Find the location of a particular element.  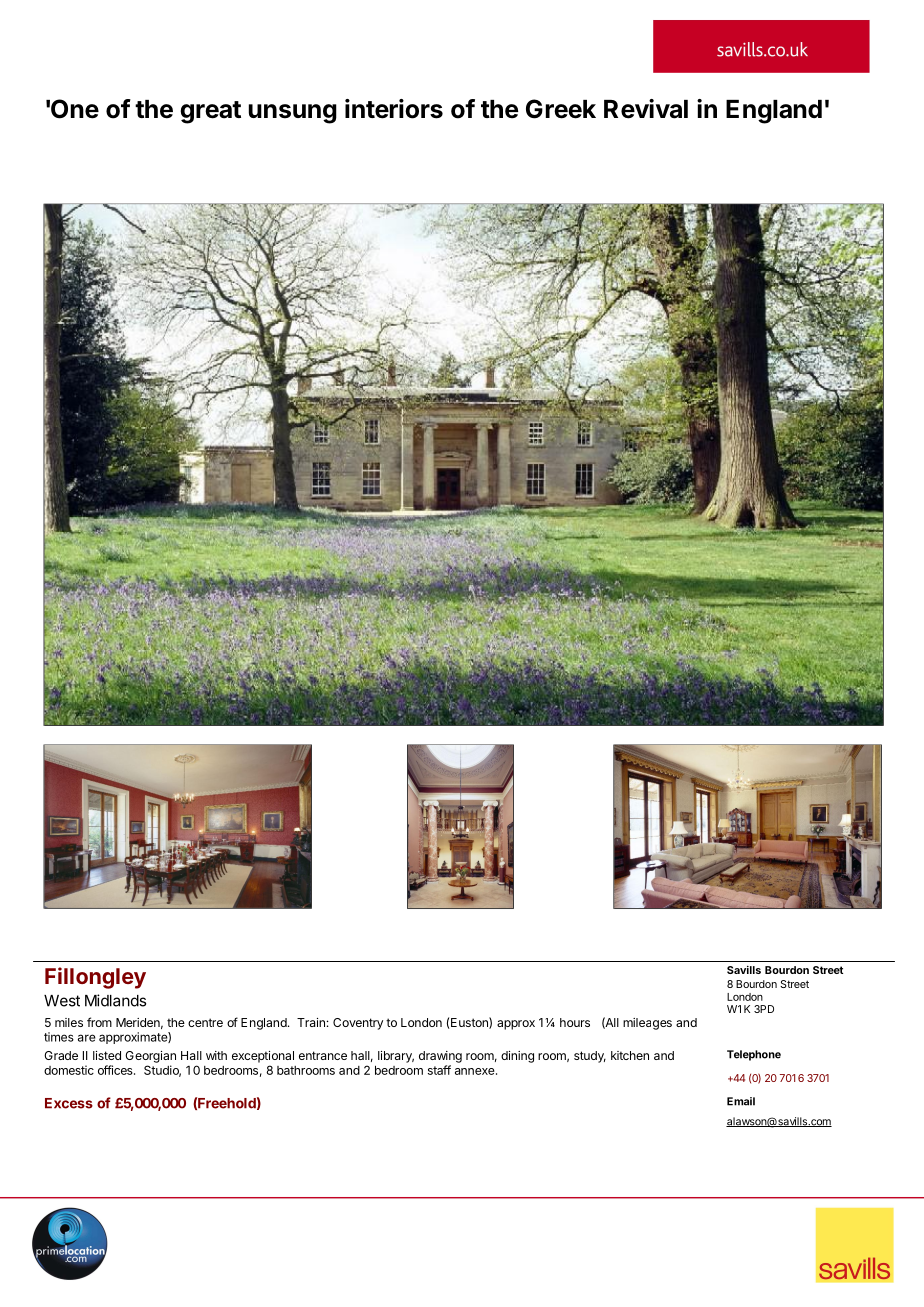

Georgian is located at coordinates (150, 1057).
